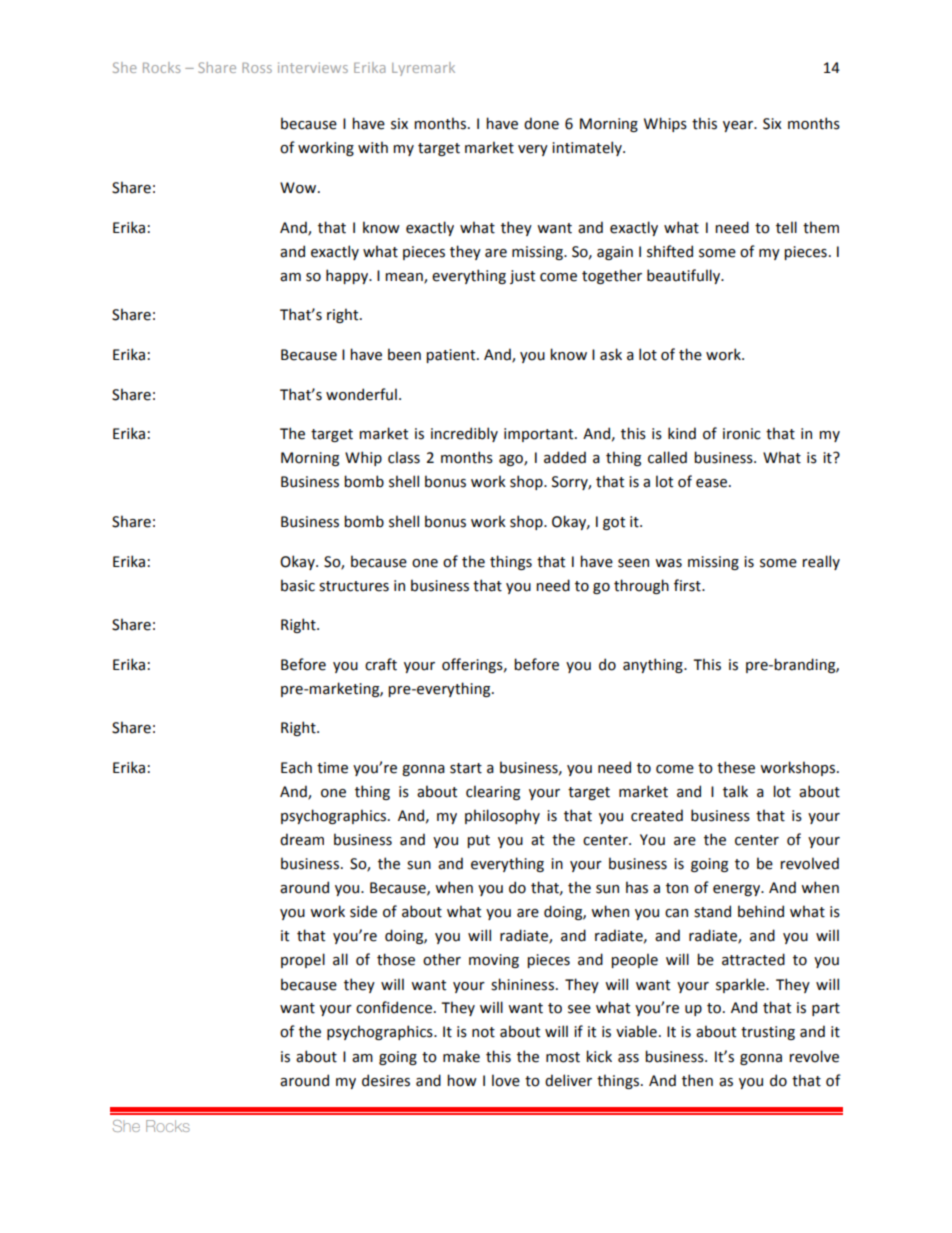 The width and height of the screenshot is (952, 1233). What do you see at coordinates (381, 664) in the screenshot?
I see `craft` at bounding box center [381, 664].
